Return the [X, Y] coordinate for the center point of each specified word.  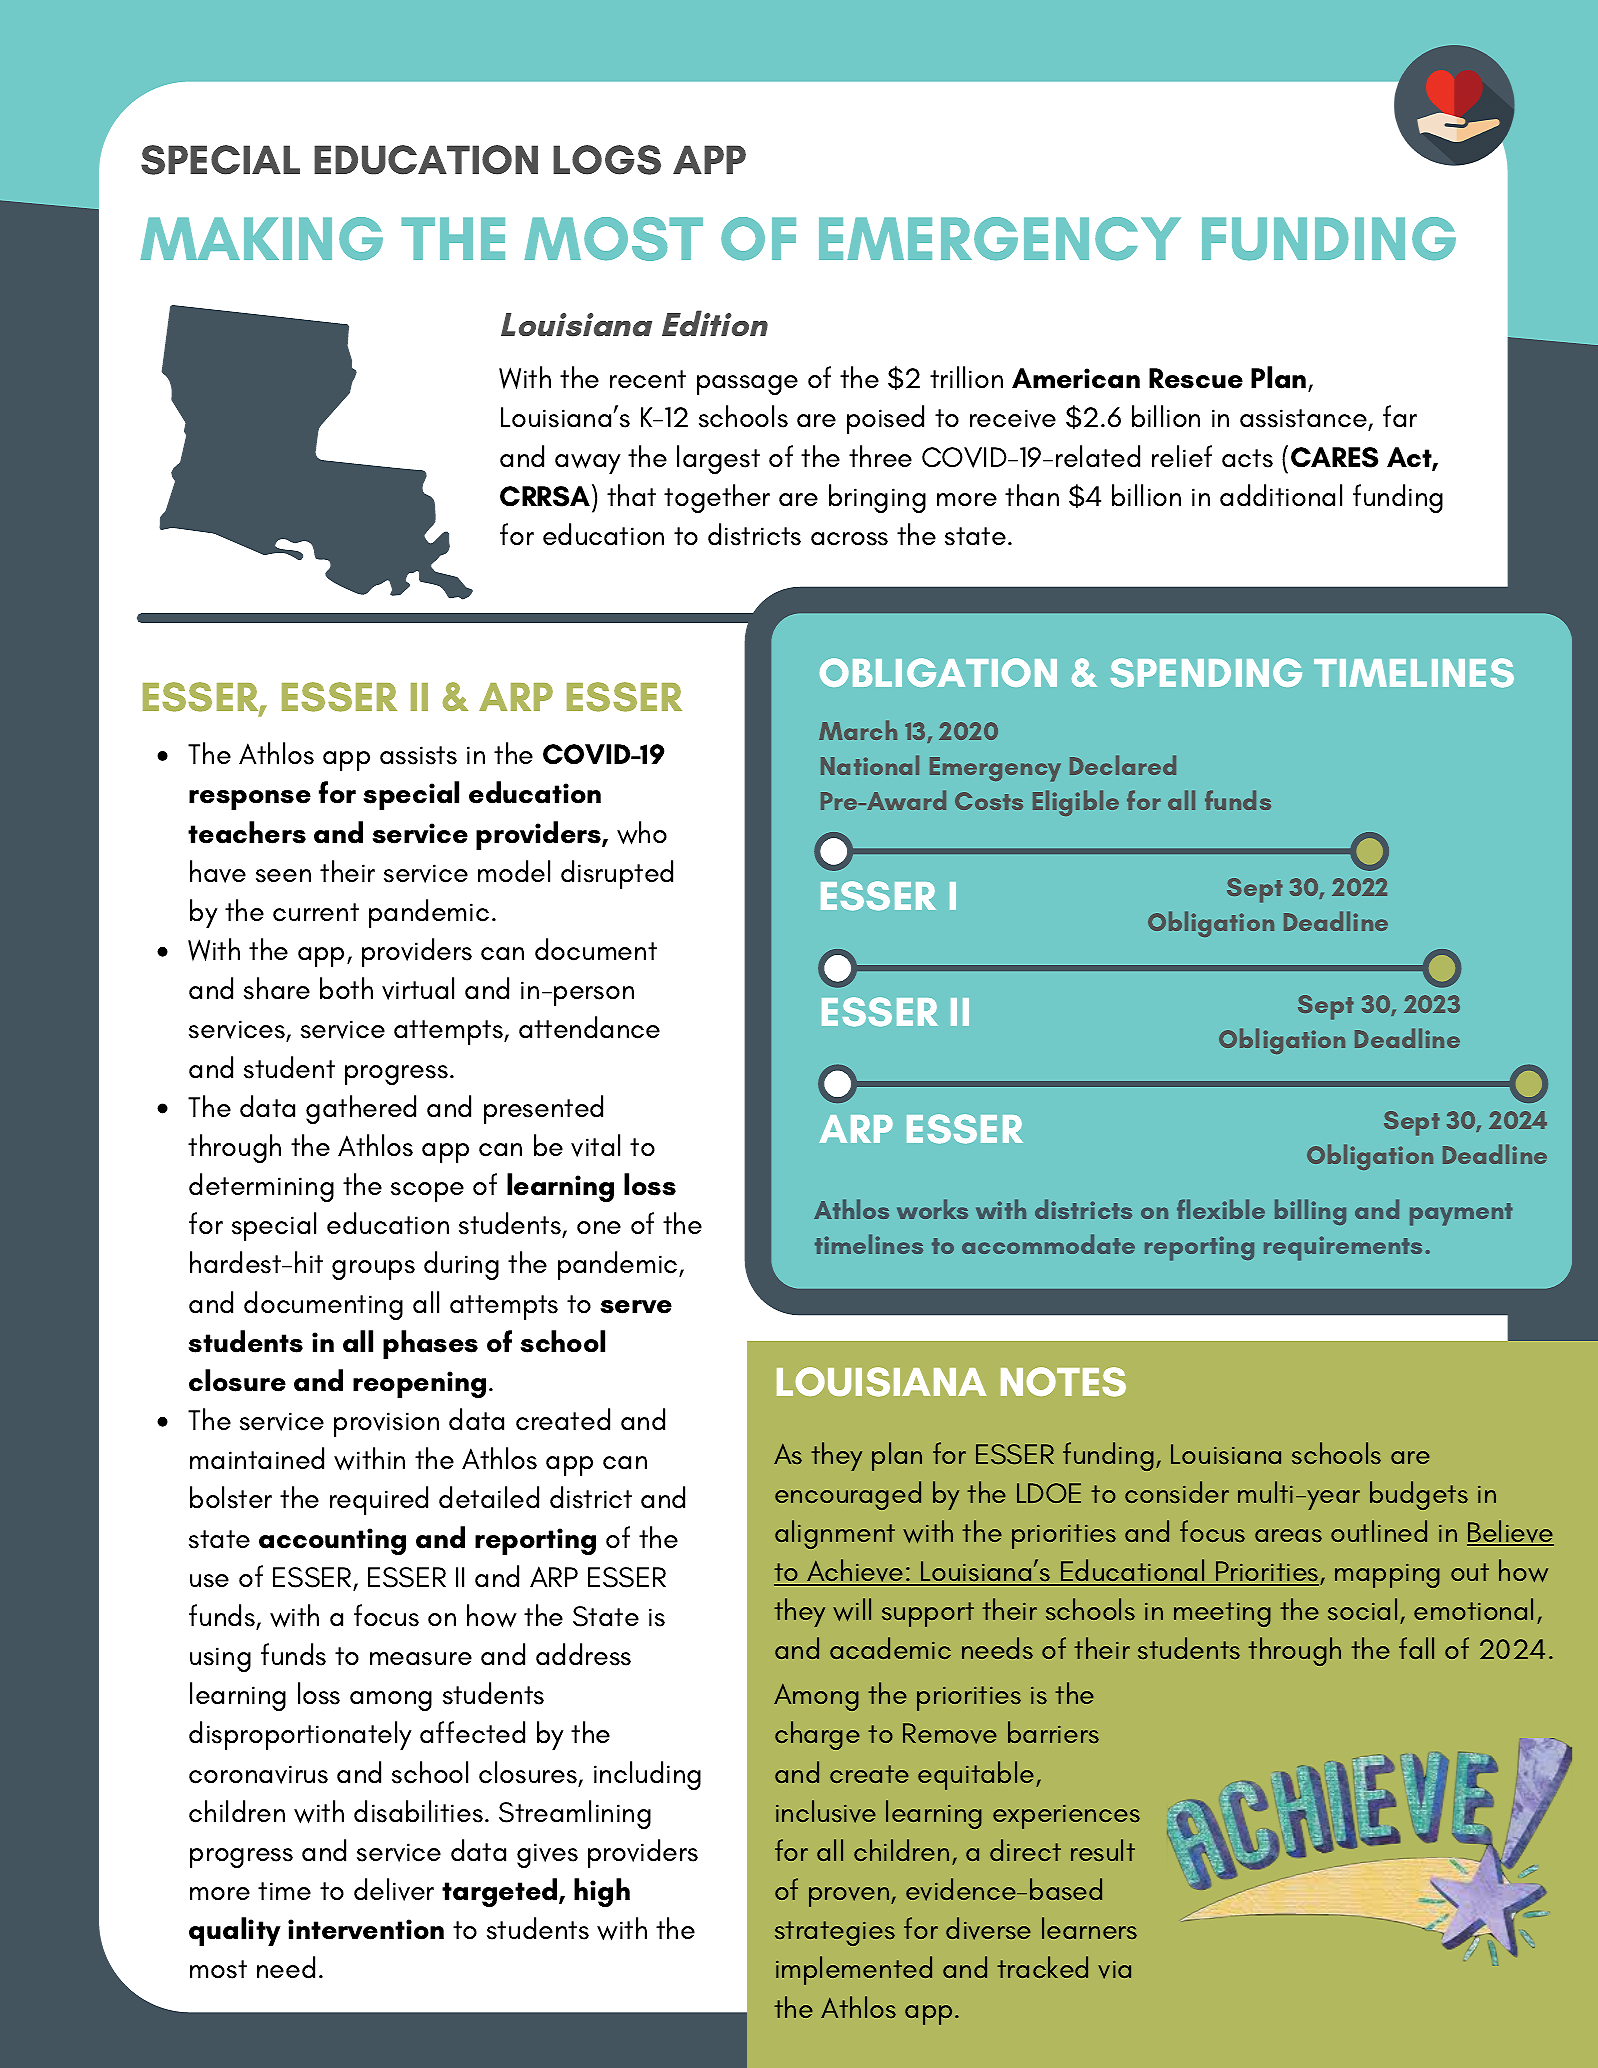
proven [850, 1897]
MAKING [261, 239]
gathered [361, 1109]
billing [1310, 1212]
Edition [715, 323]
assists [418, 755]
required [379, 1500]
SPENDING [1206, 673]
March [858, 730]
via [1114, 1970]
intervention [366, 1929]
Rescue [1196, 378]
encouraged [848, 1495]
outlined [1379, 1531]
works [932, 1209]
